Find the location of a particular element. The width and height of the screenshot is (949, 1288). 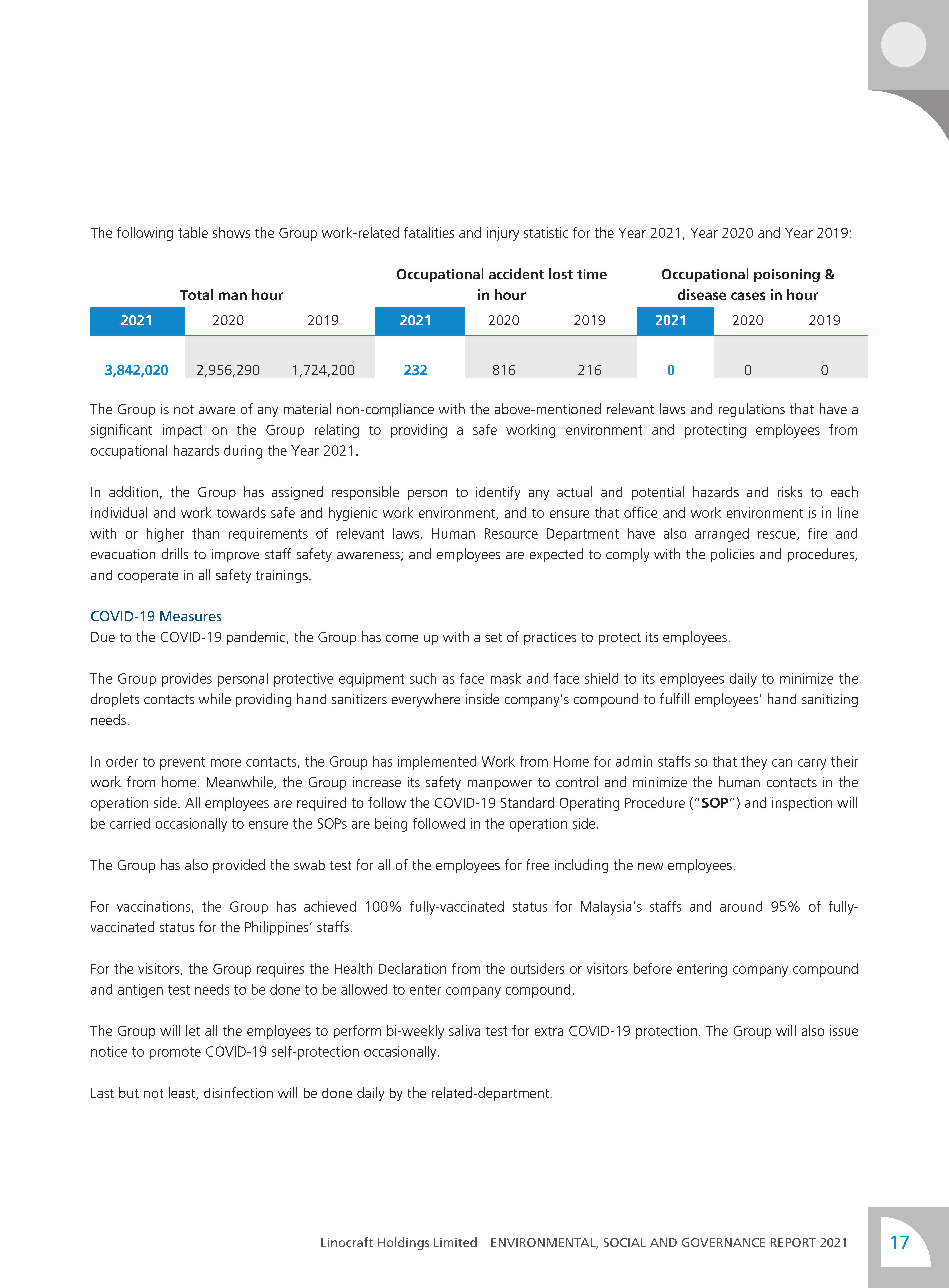

policies is located at coordinates (732, 555).
